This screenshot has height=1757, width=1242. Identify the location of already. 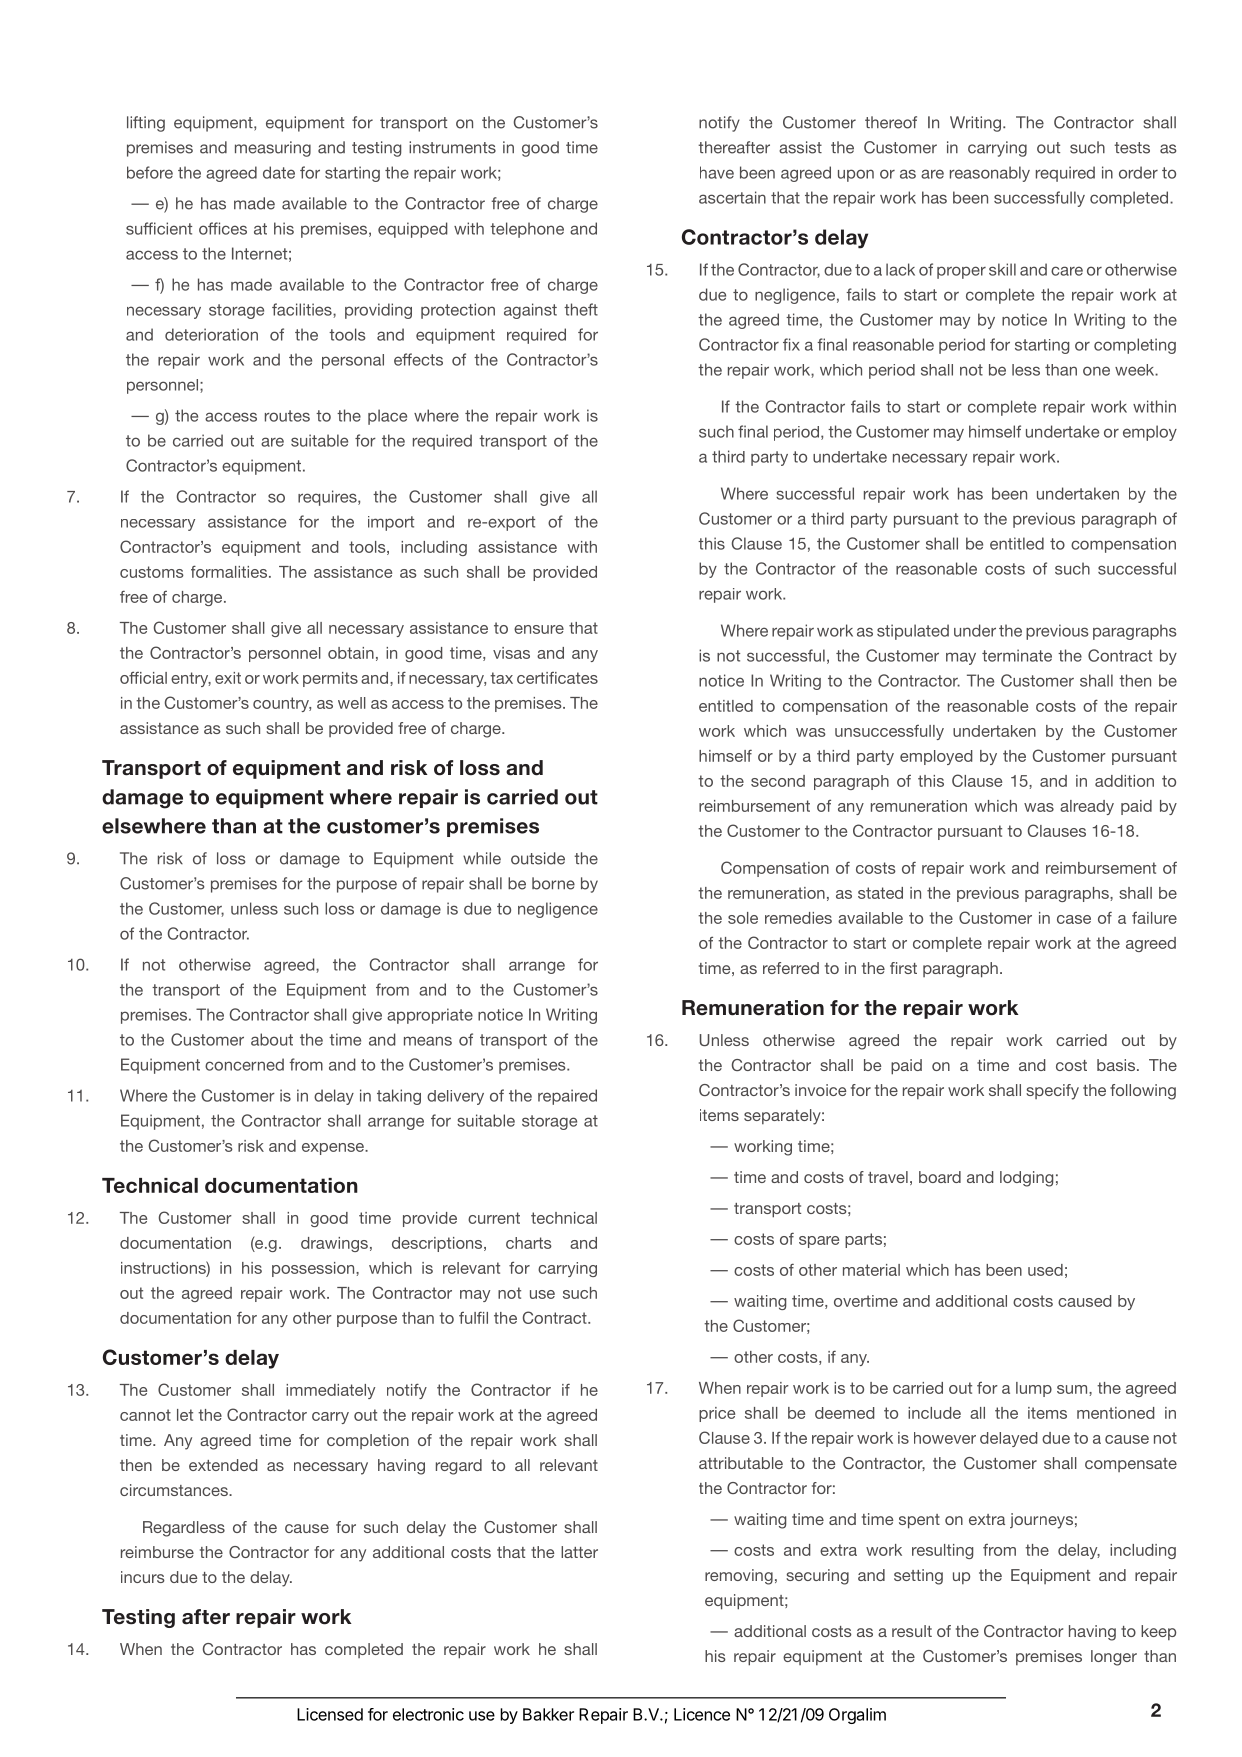
(1087, 807).
